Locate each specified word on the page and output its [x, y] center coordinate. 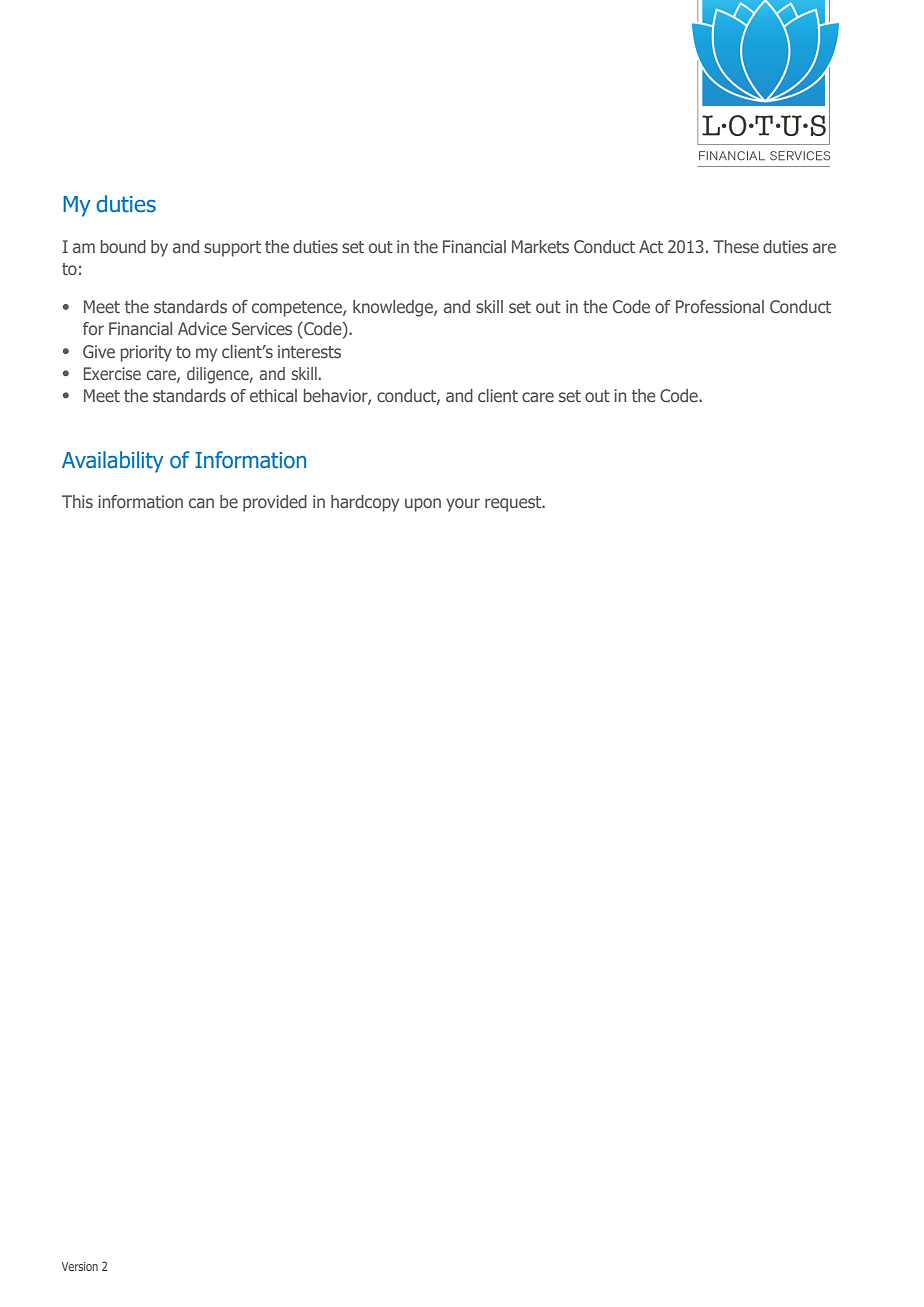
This [77, 501]
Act [651, 246]
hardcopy [365, 503]
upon [423, 505]
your [463, 505]
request [514, 504]
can [201, 503]
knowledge [394, 308]
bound [123, 246]
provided [275, 503]
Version [80, 1266]
